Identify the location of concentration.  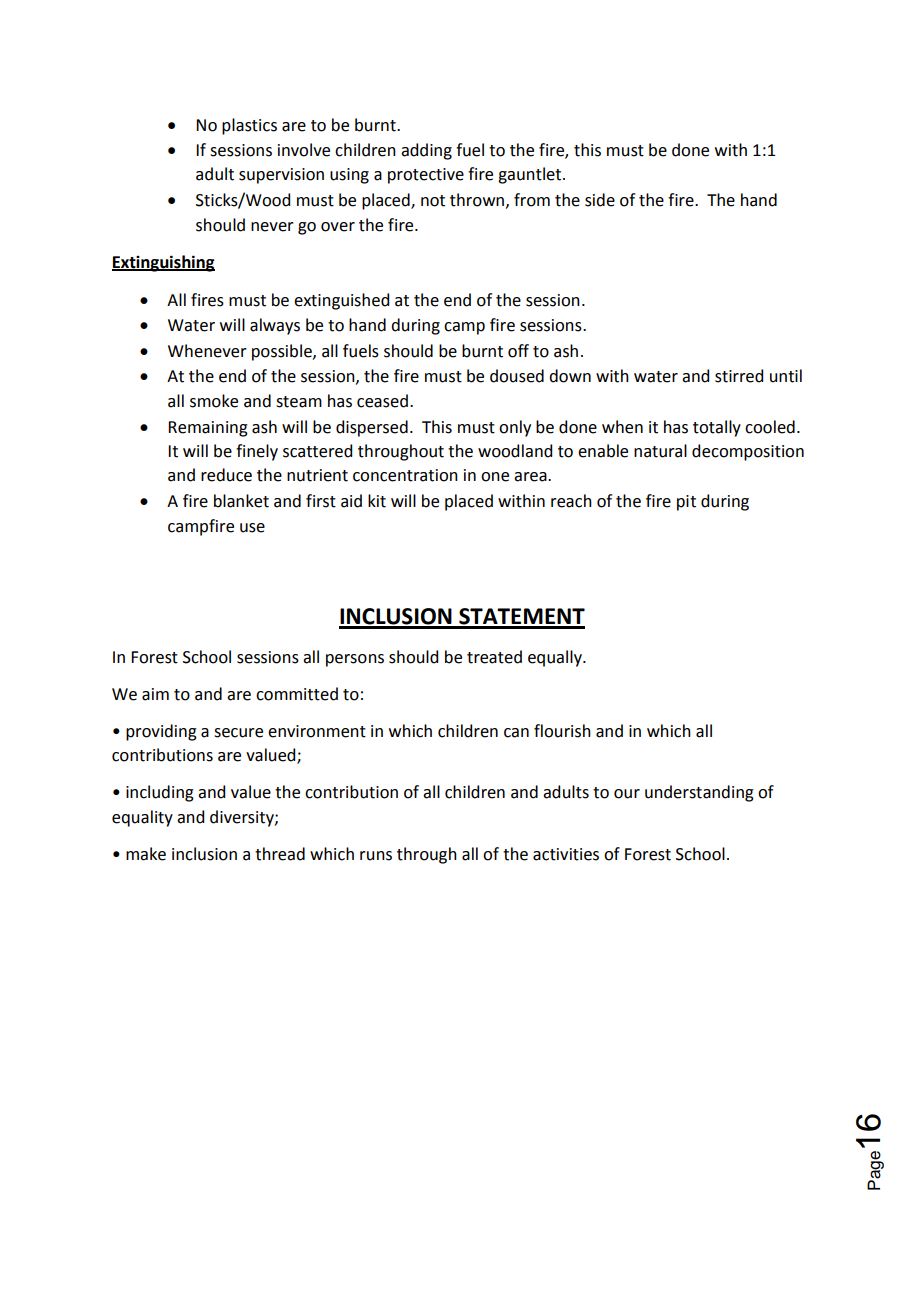
(405, 475).
